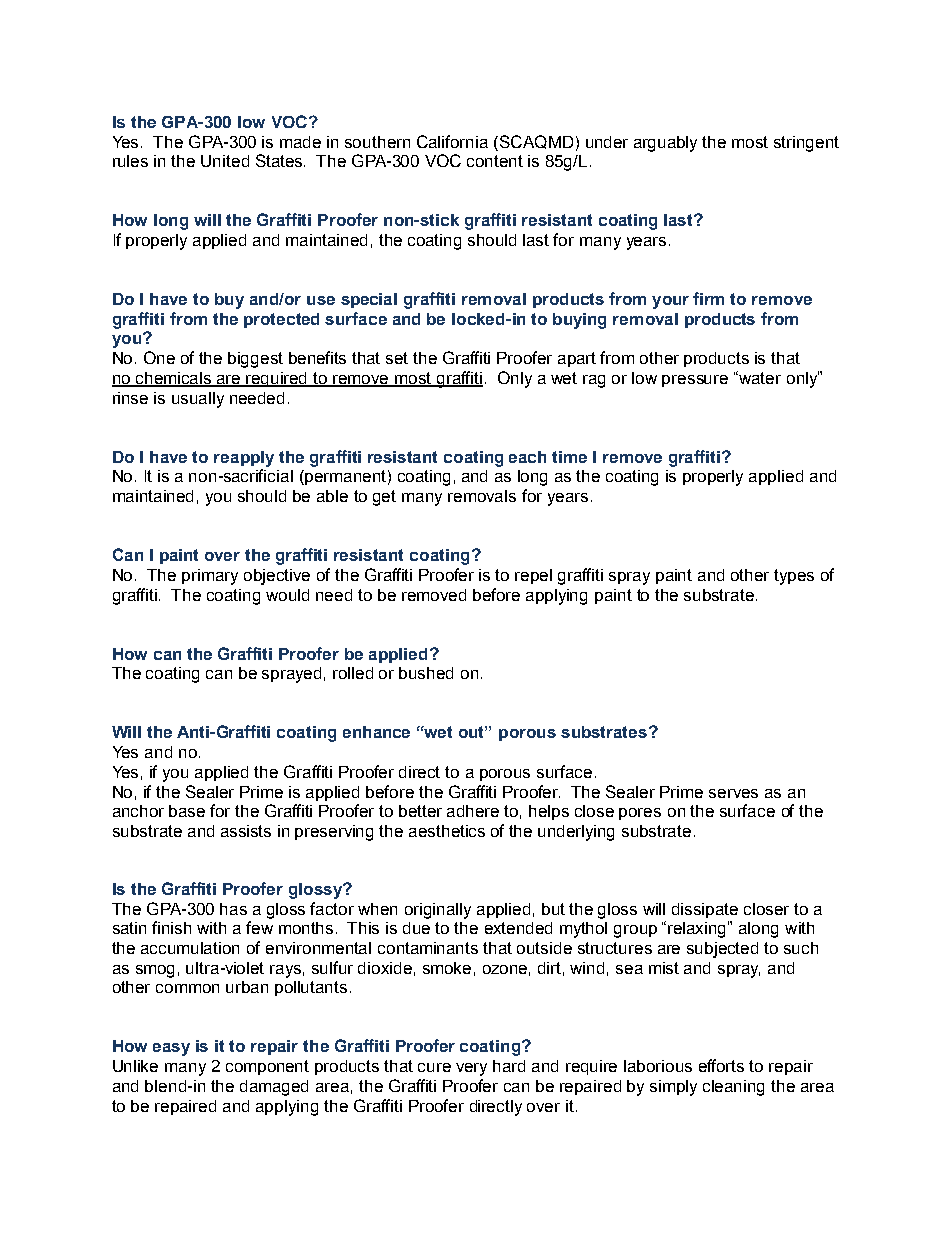 This page has height=1233, width=952. I want to click on easy, so click(171, 1049).
